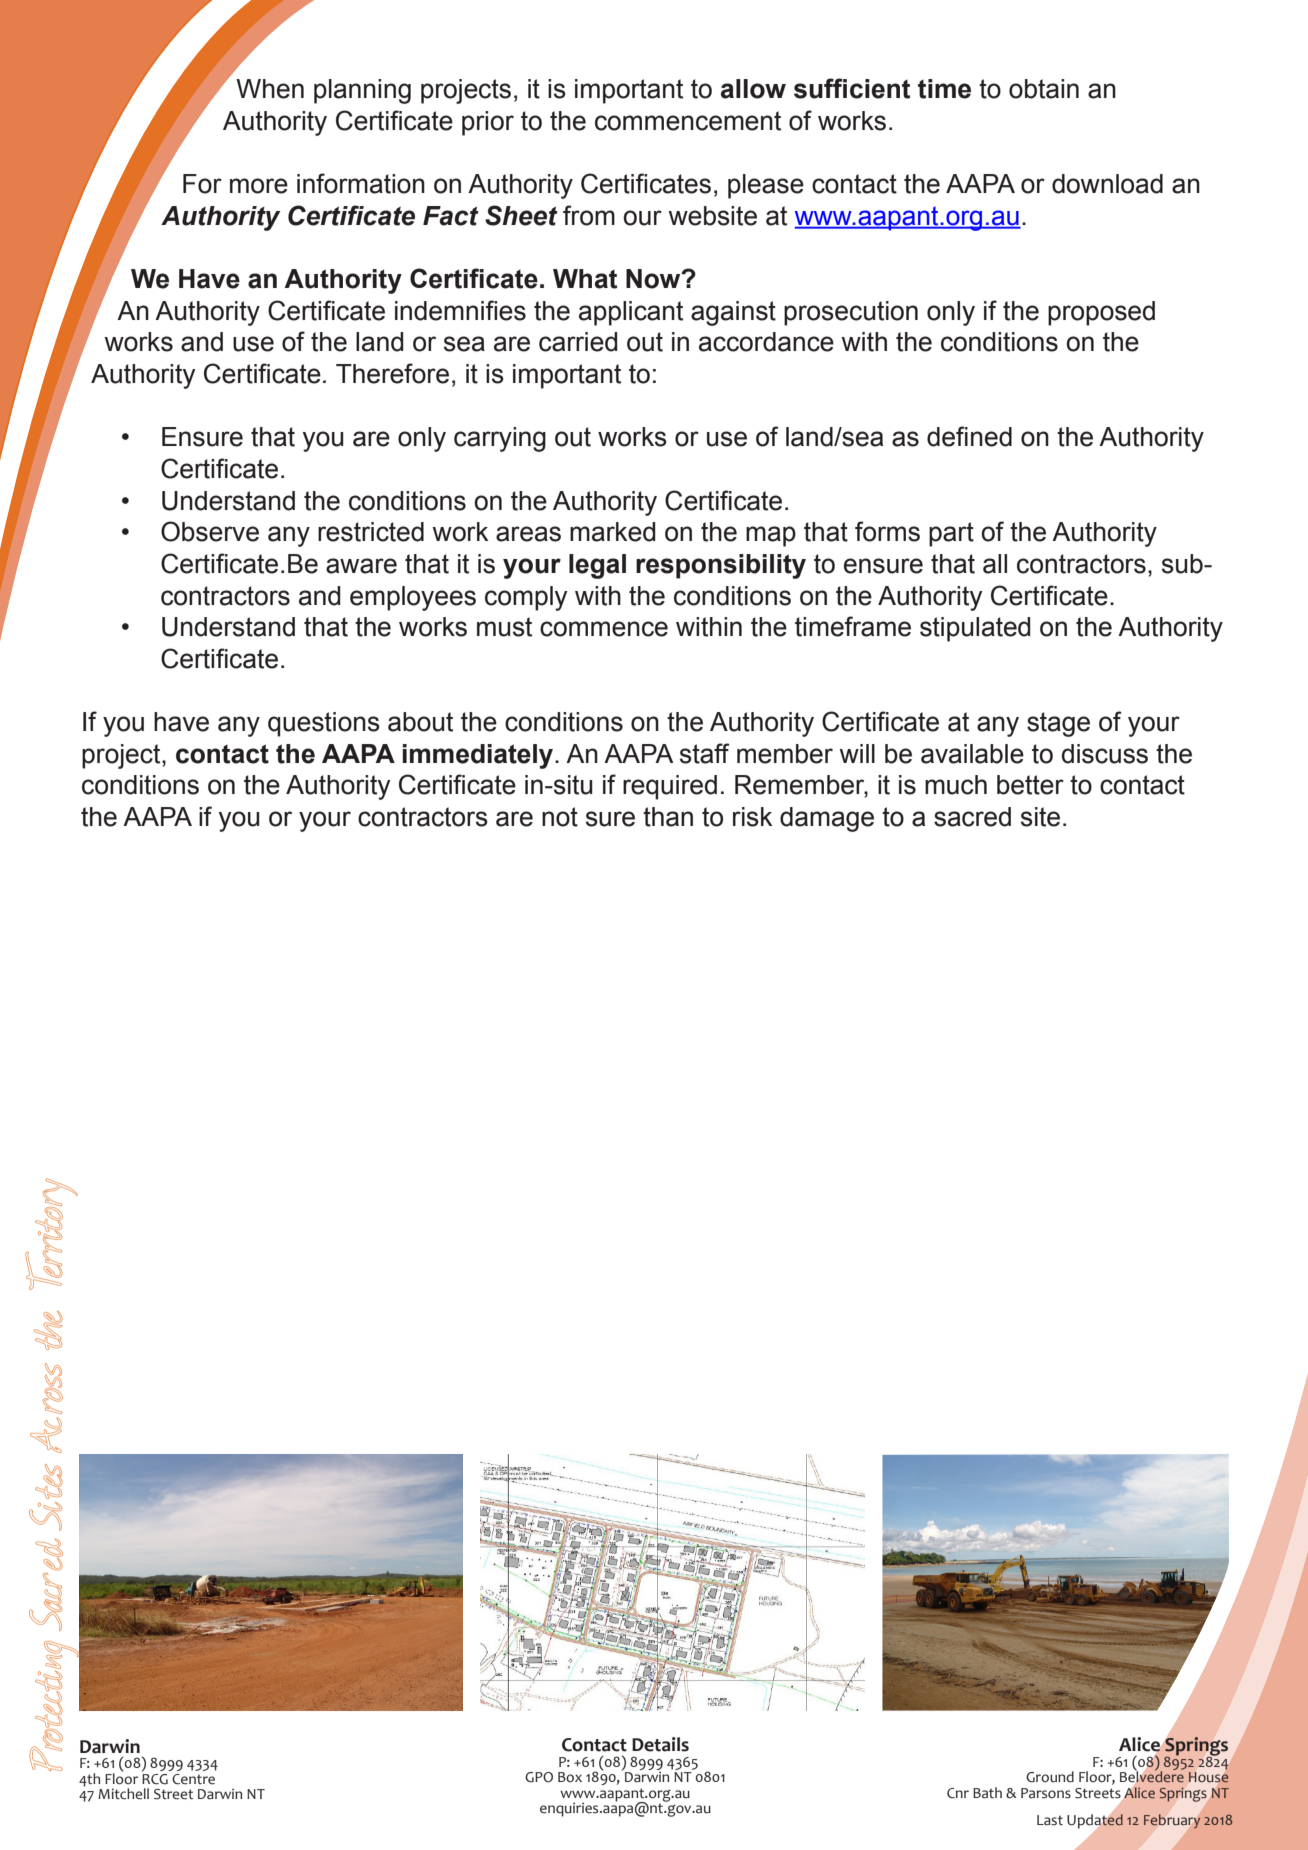 The image size is (1308, 1850). Describe the element at coordinates (668, 817) in the screenshot. I see `than` at that location.
